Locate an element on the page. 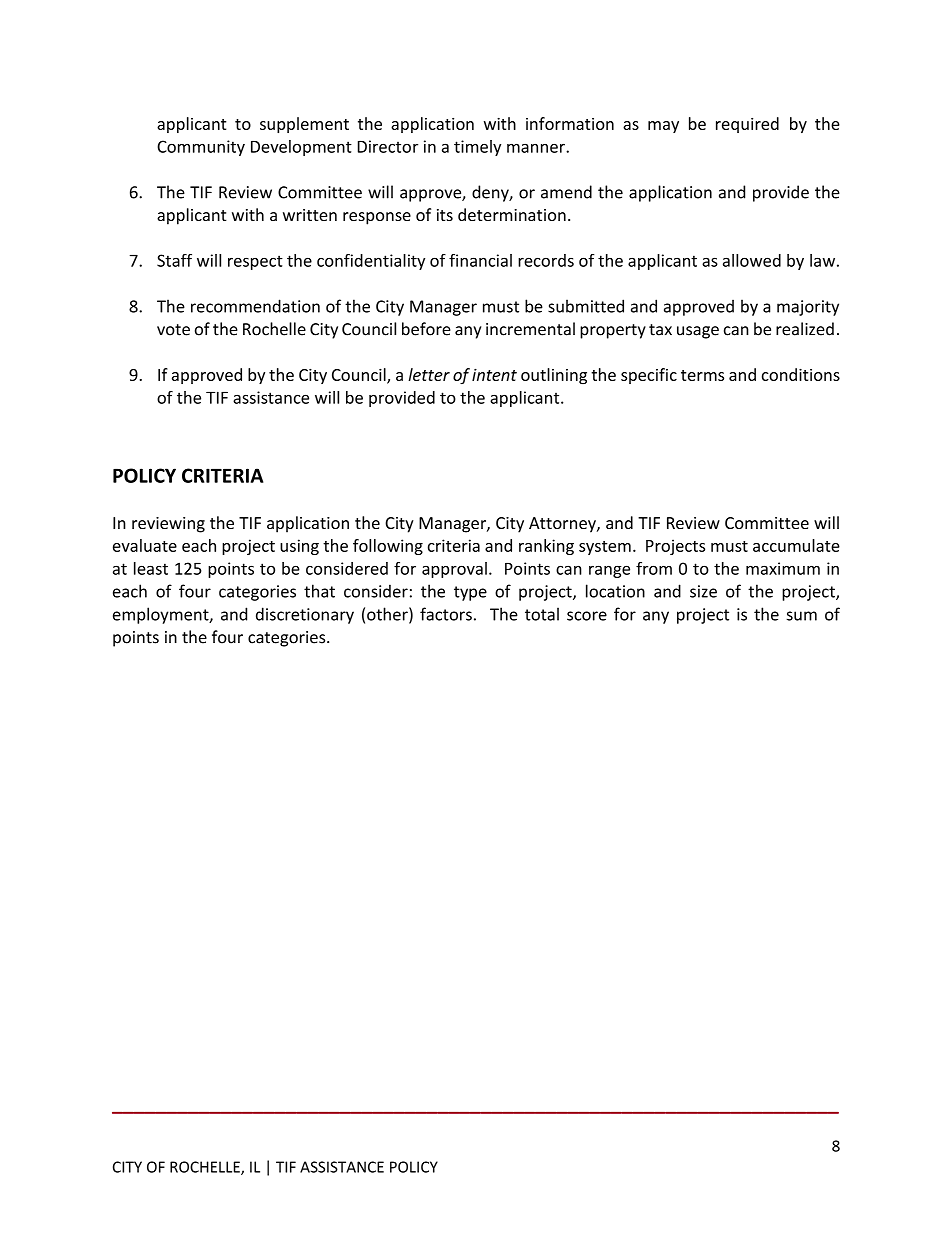 Image resolution: width=952 pixels, height=1233 pixels. terms is located at coordinates (702, 375).
